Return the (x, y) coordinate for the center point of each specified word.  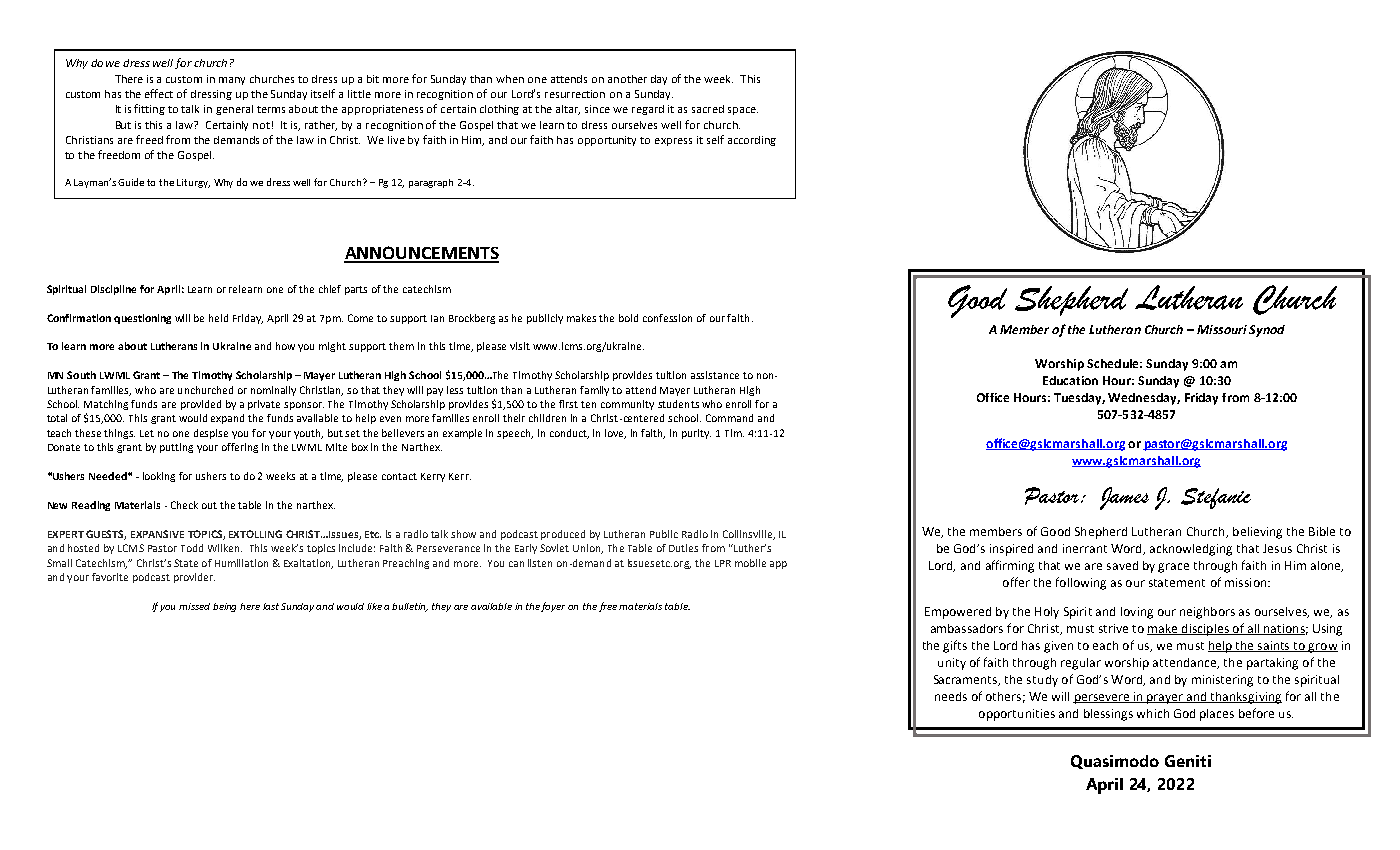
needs (951, 696)
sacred (708, 109)
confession (667, 318)
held (218, 318)
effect (159, 93)
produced (563, 535)
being (224, 607)
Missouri (1222, 329)
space (743, 111)
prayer (1165, 699)
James (1124, 498)
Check (184, 505)
